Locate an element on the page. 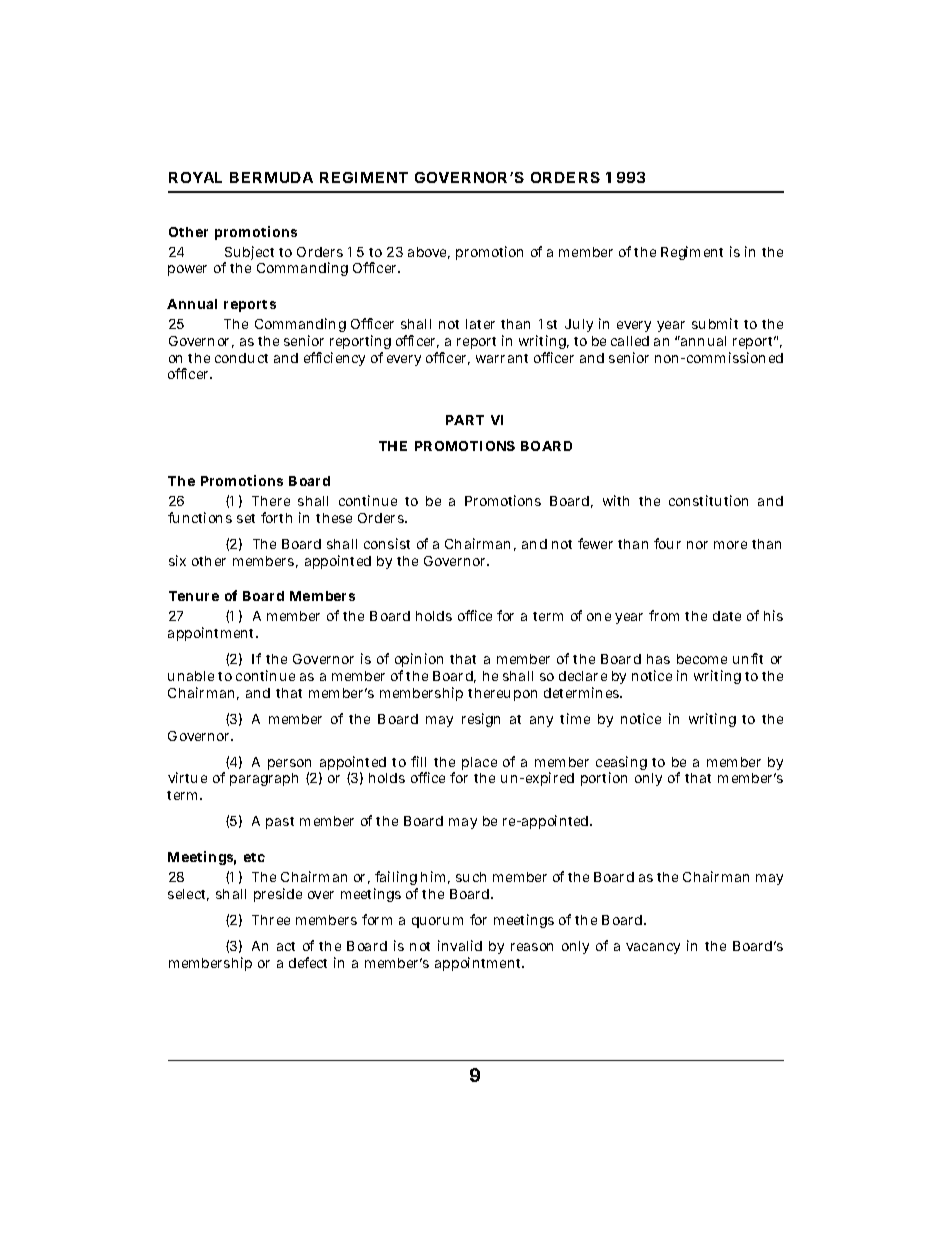  submit is located at coordinates (715, 323).
